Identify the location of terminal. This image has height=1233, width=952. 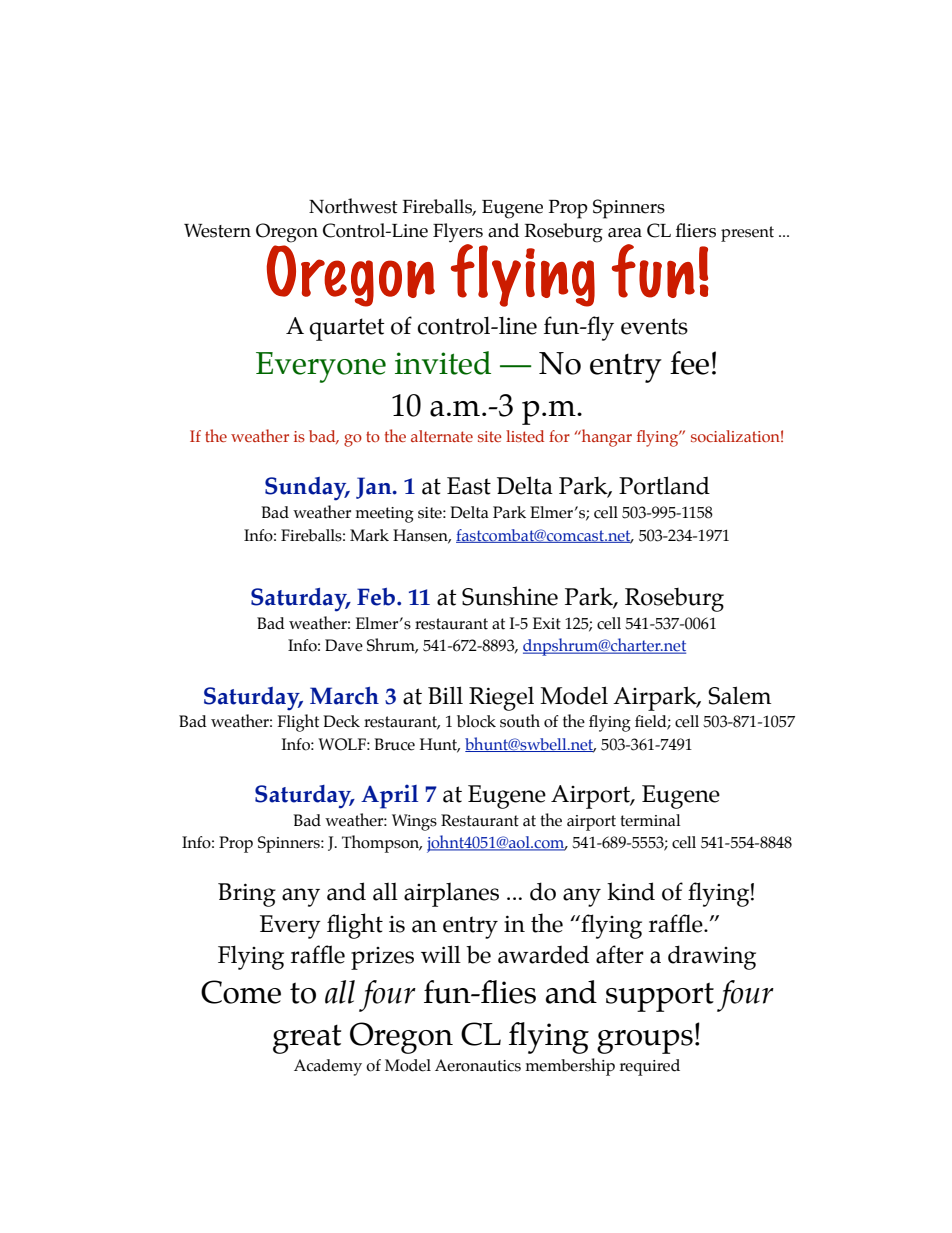
(650, 820).
